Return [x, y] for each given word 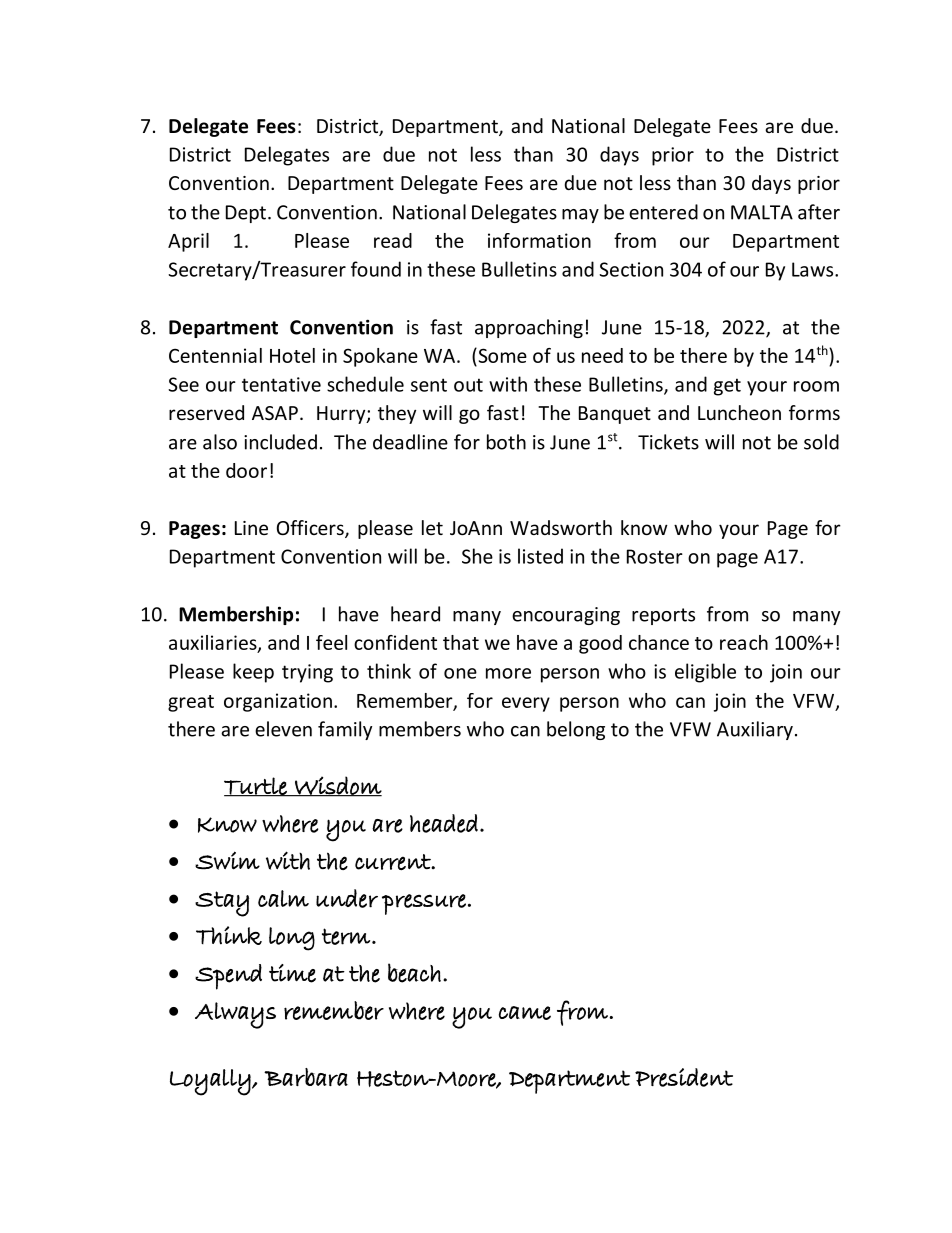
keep [253, 673]
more [508, 673]
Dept [246, 214]
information [539, 240]
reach [744, 642]
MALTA [762, 212]
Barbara [306, 1077]
